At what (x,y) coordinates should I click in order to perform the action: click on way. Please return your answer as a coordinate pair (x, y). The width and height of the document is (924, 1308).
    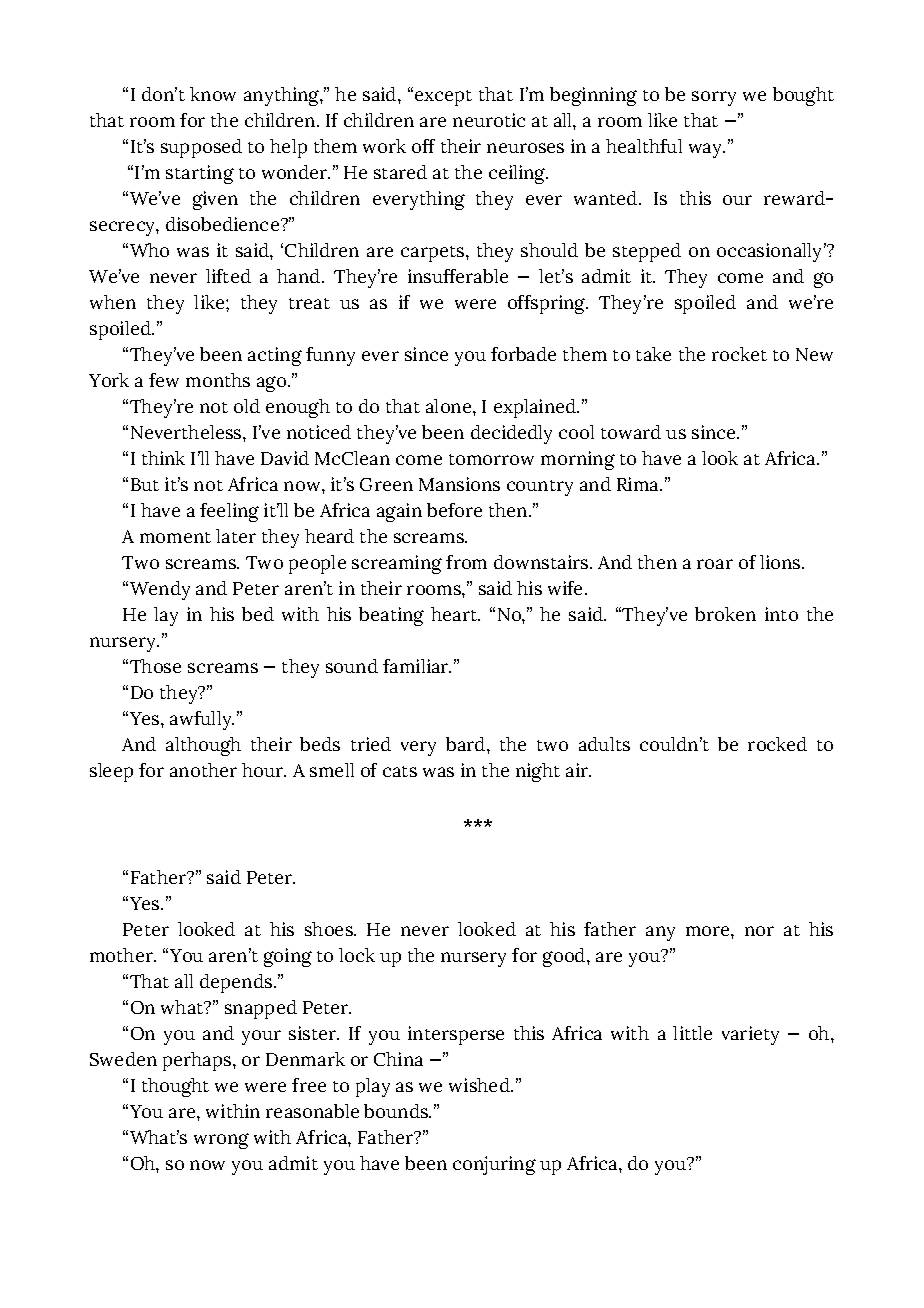
    Looking at the image, I should click on (707, 150).
